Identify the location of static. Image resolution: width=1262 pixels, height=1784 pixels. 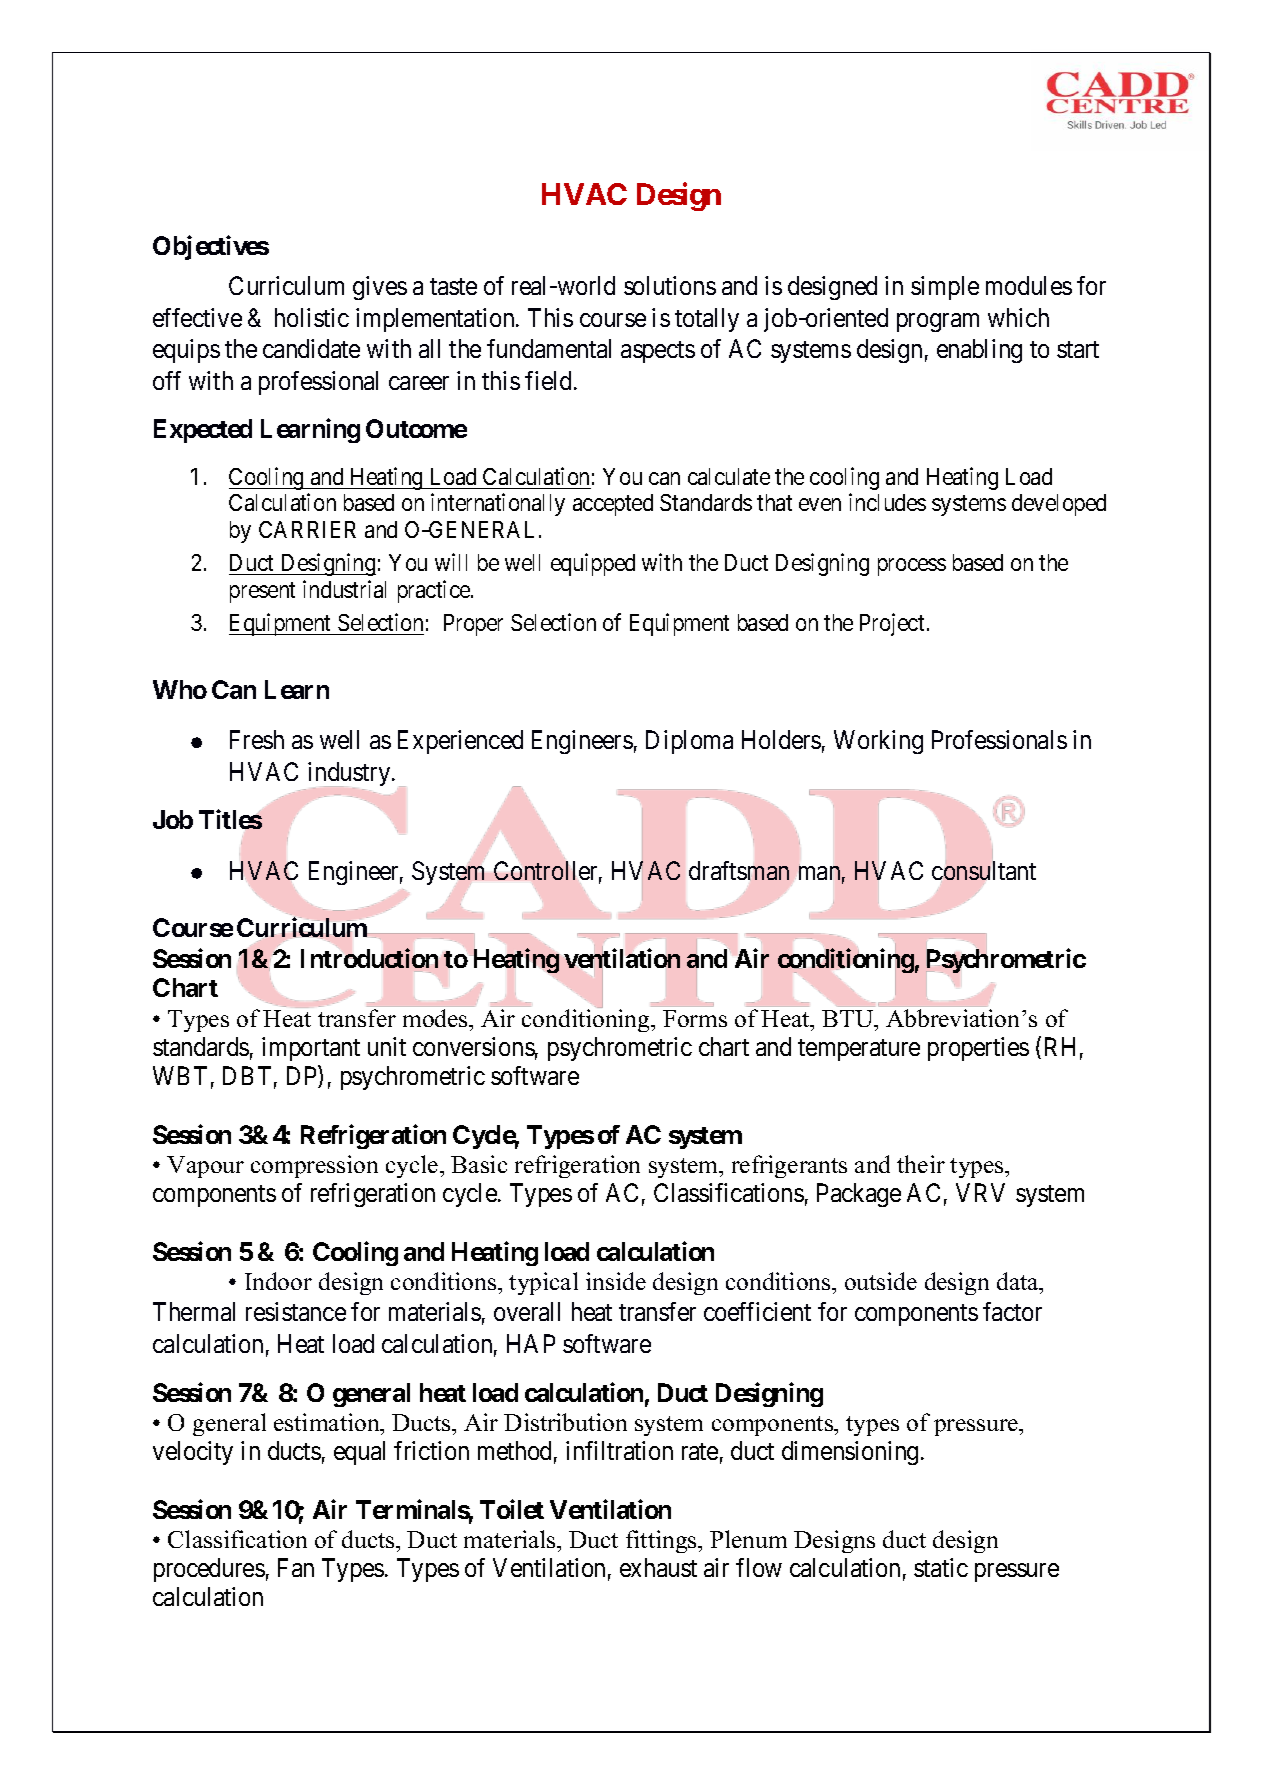
(941, 1567).
